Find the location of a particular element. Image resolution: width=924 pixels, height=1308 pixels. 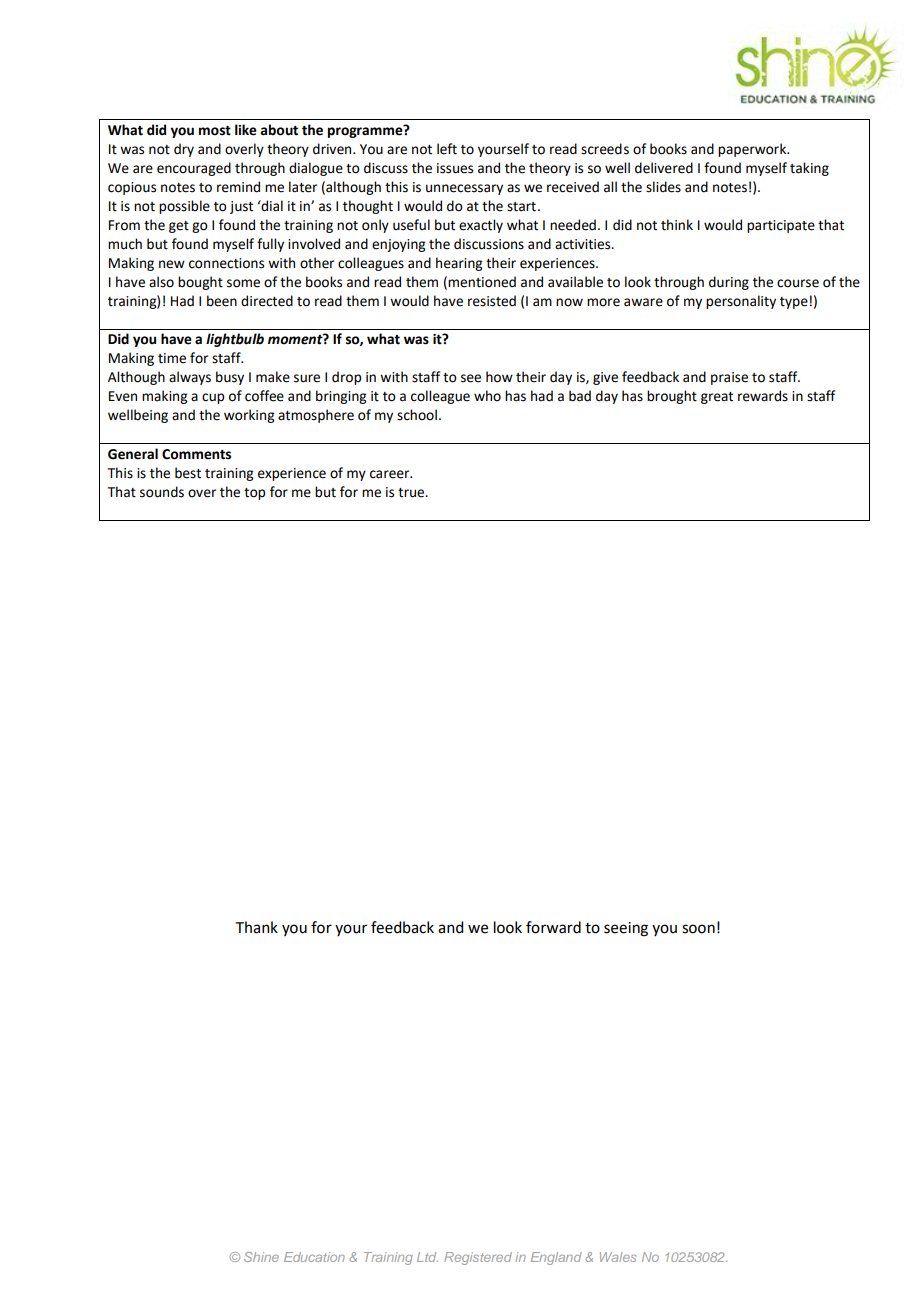

issues is located at coordinates (455, 168).
